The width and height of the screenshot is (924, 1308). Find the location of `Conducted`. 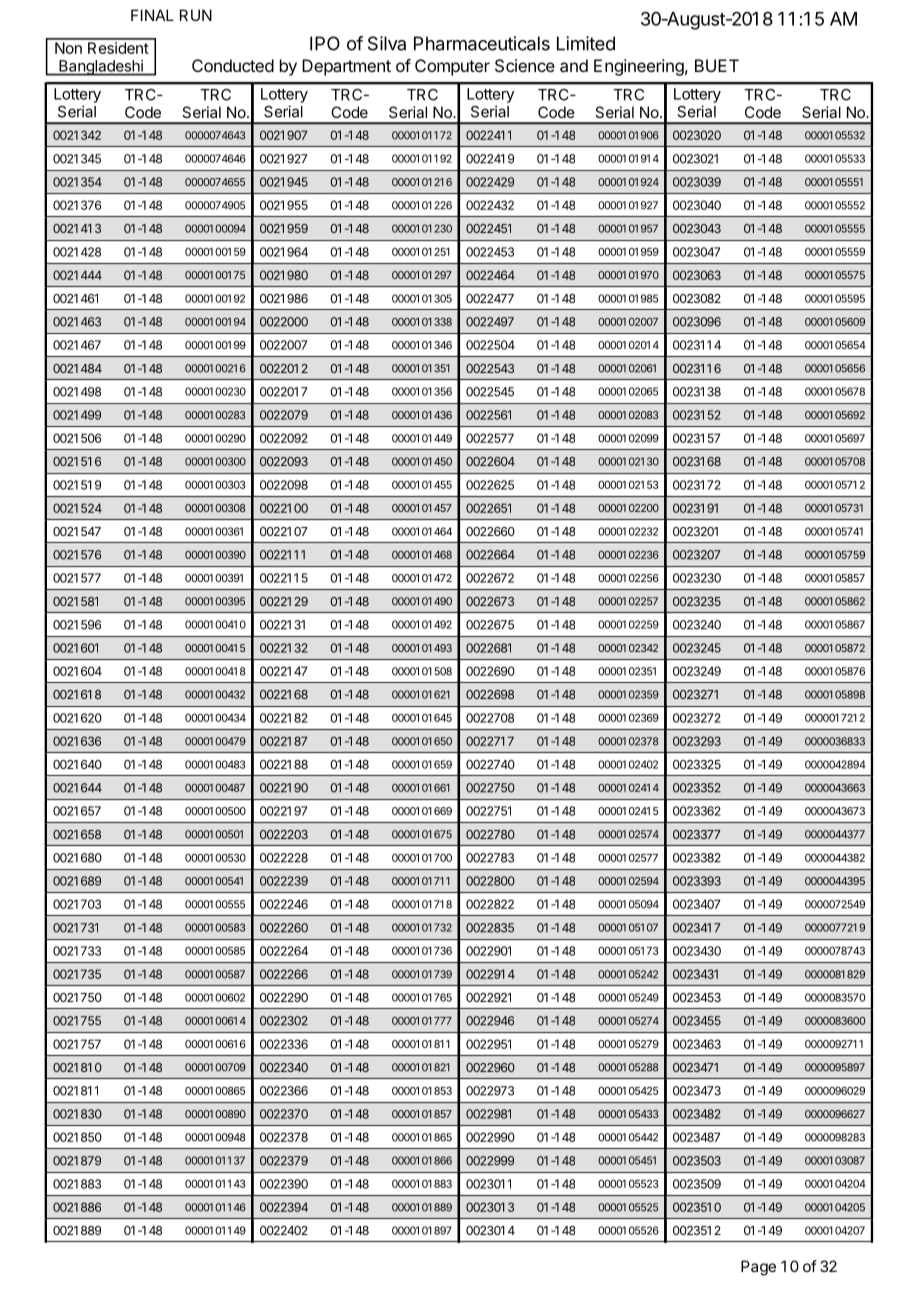

Conducted is located at coordinates (233, 65).
